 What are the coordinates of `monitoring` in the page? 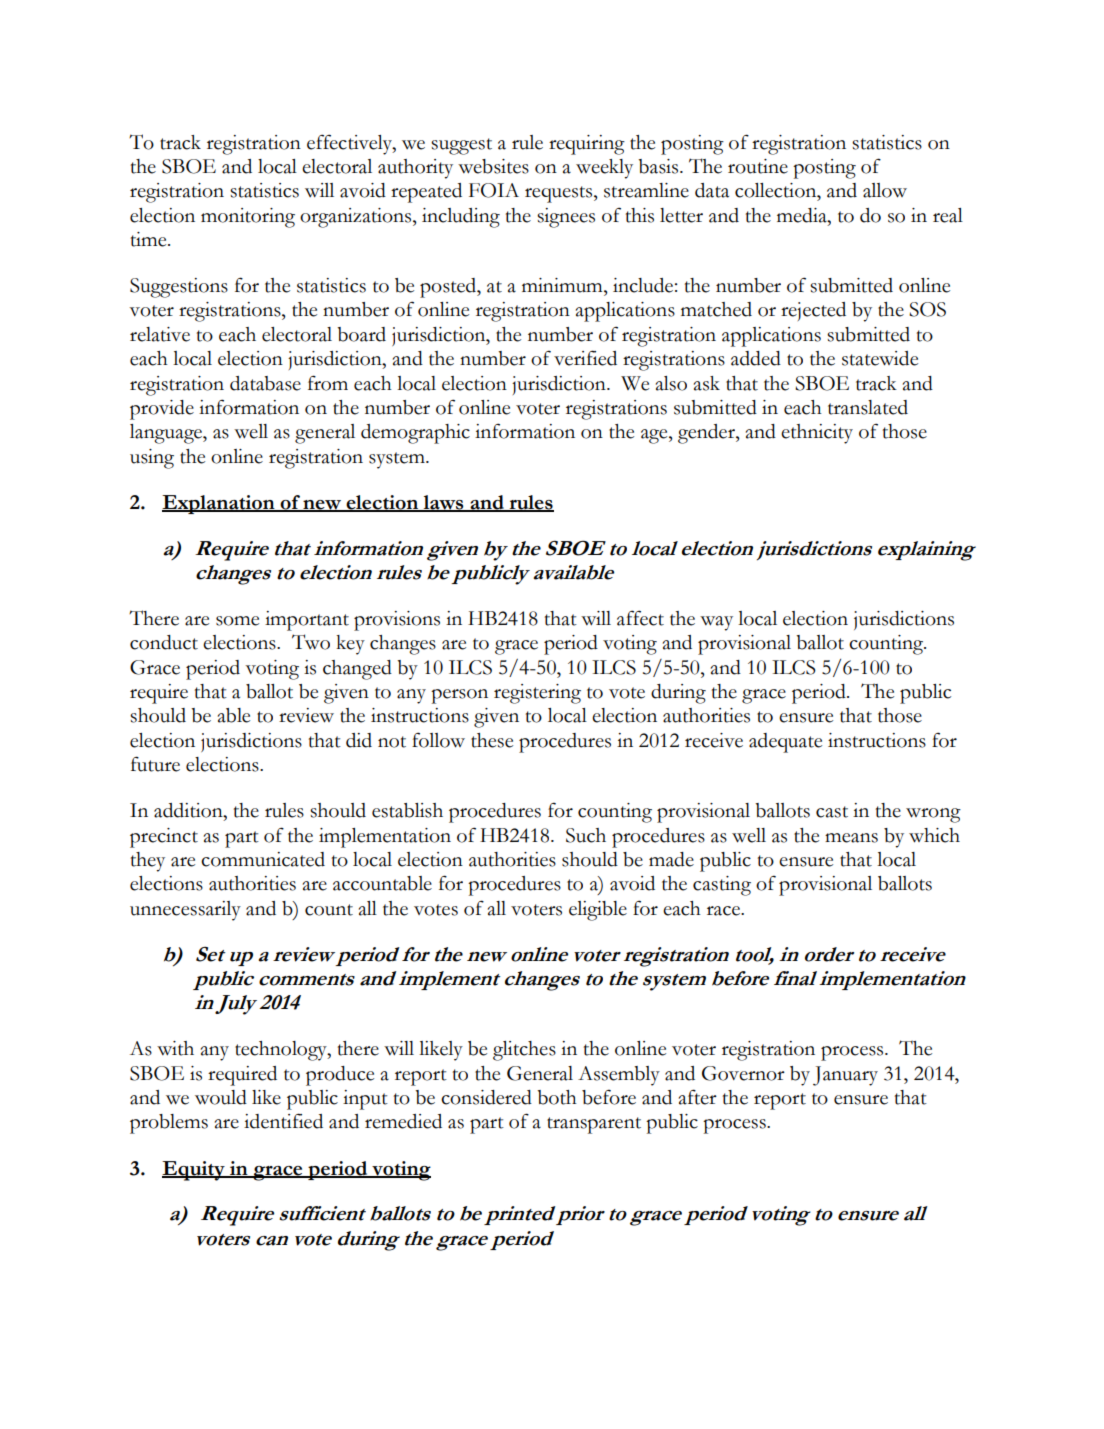 It's located at (248, 218).
